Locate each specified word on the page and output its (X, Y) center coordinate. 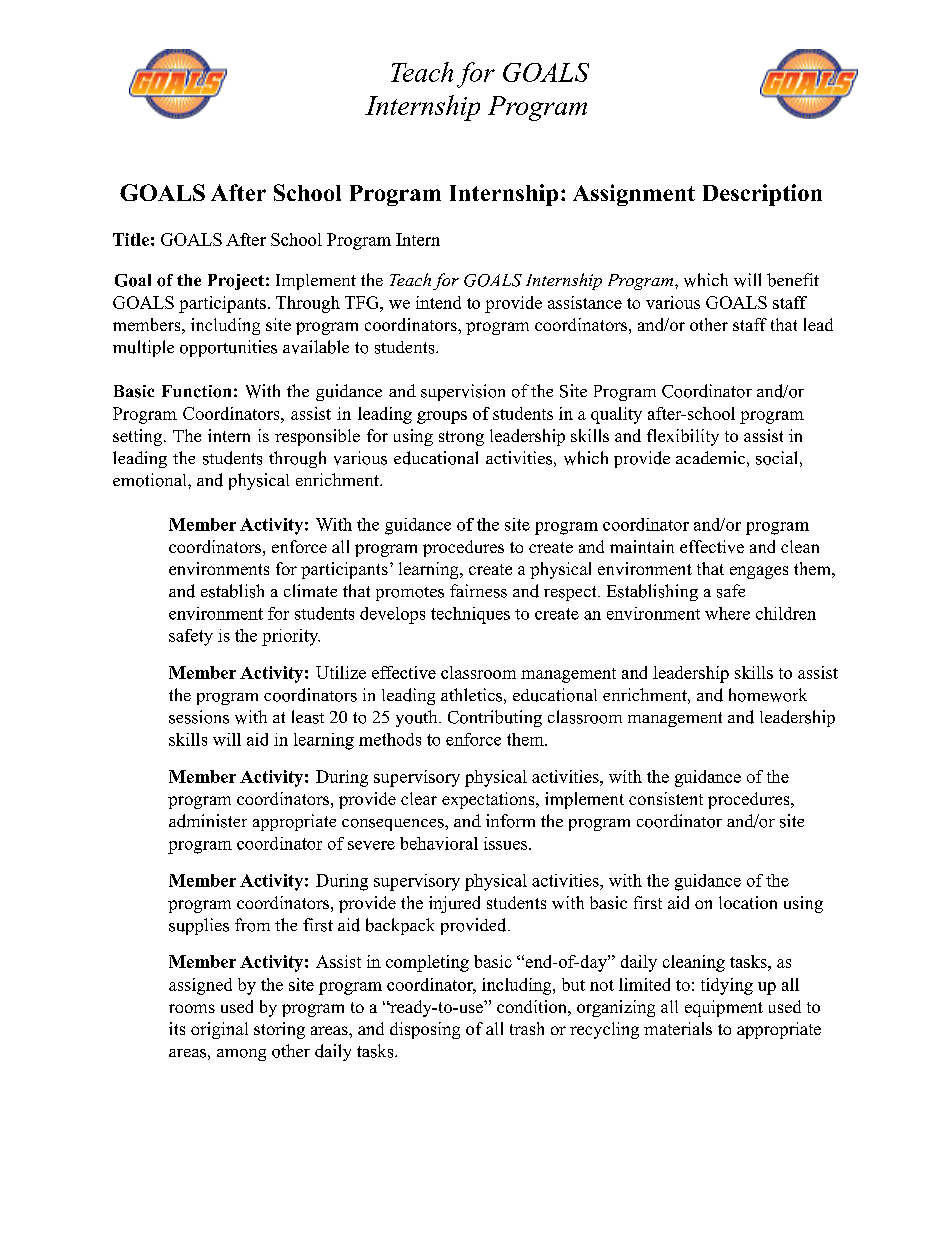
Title (131, 239)
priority (291, 637)
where (727, 613)
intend (438, 302)
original (219, 1030)
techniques (470, 615)
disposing (425, 1030)
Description (762, 195)
